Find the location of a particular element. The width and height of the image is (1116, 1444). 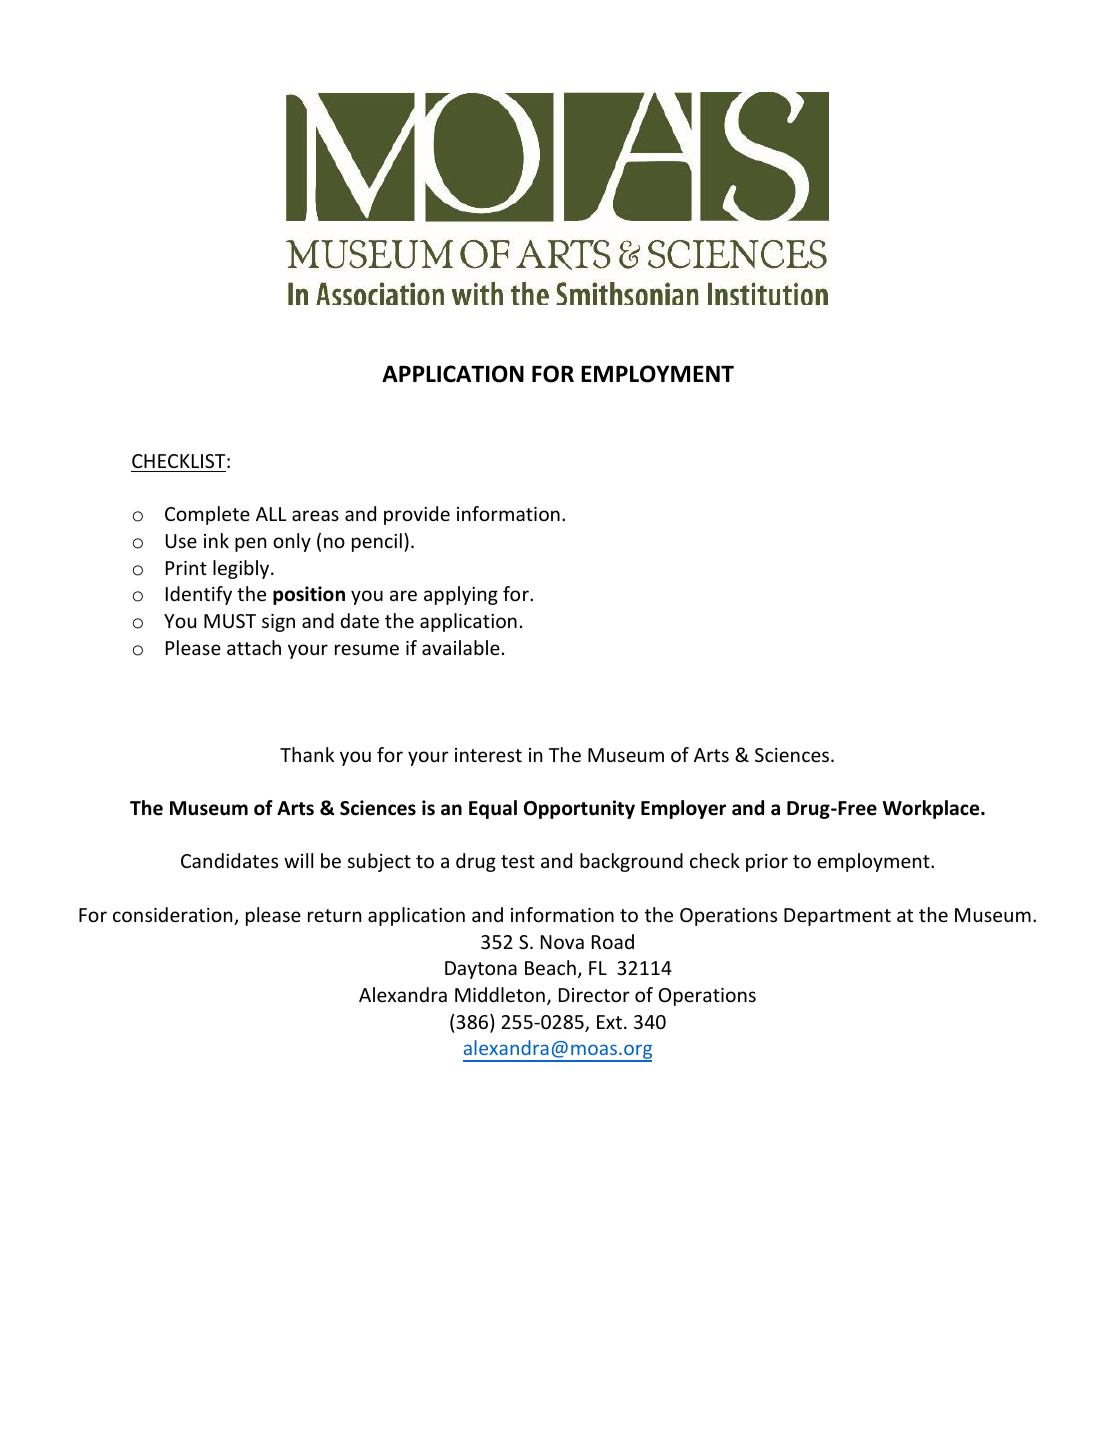

ALL is located at coordinates (271, 514).
